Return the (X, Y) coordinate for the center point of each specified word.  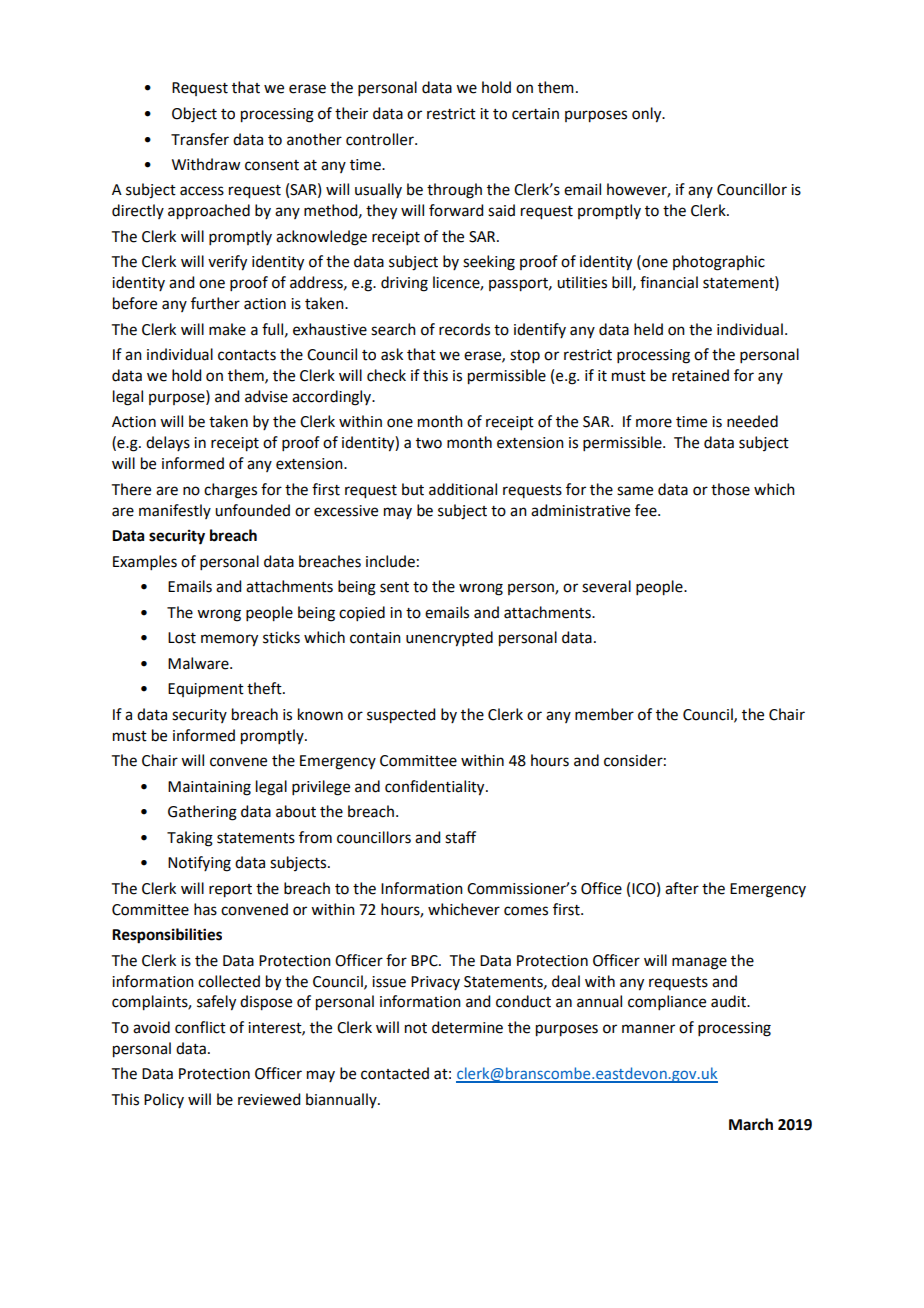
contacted (395, 1073)
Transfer (200, 139)
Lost (182, 638)
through (454, 191)
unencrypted (449, 639)
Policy (164, 1100)
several (606, 586)
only (648, 115)
